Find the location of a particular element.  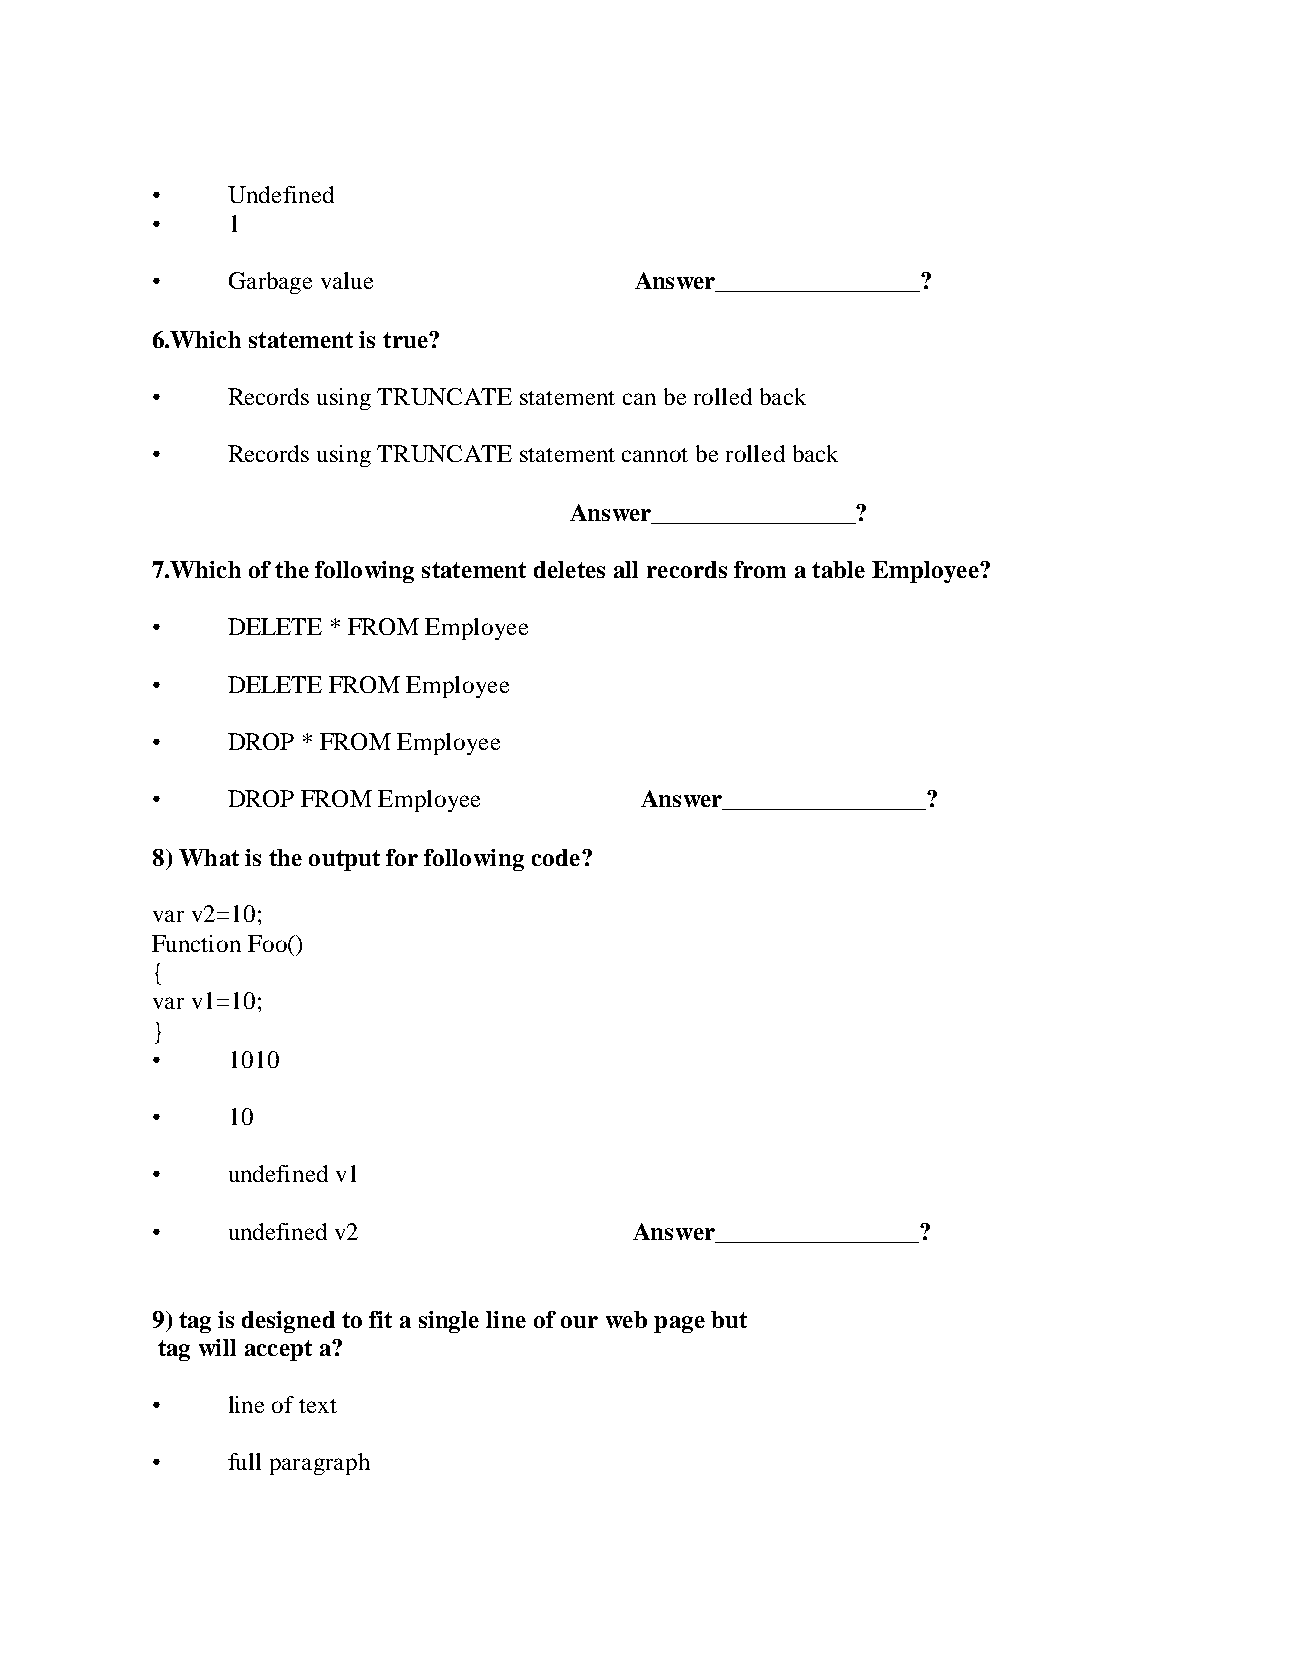

but is located at coordinates (729, 1319).
